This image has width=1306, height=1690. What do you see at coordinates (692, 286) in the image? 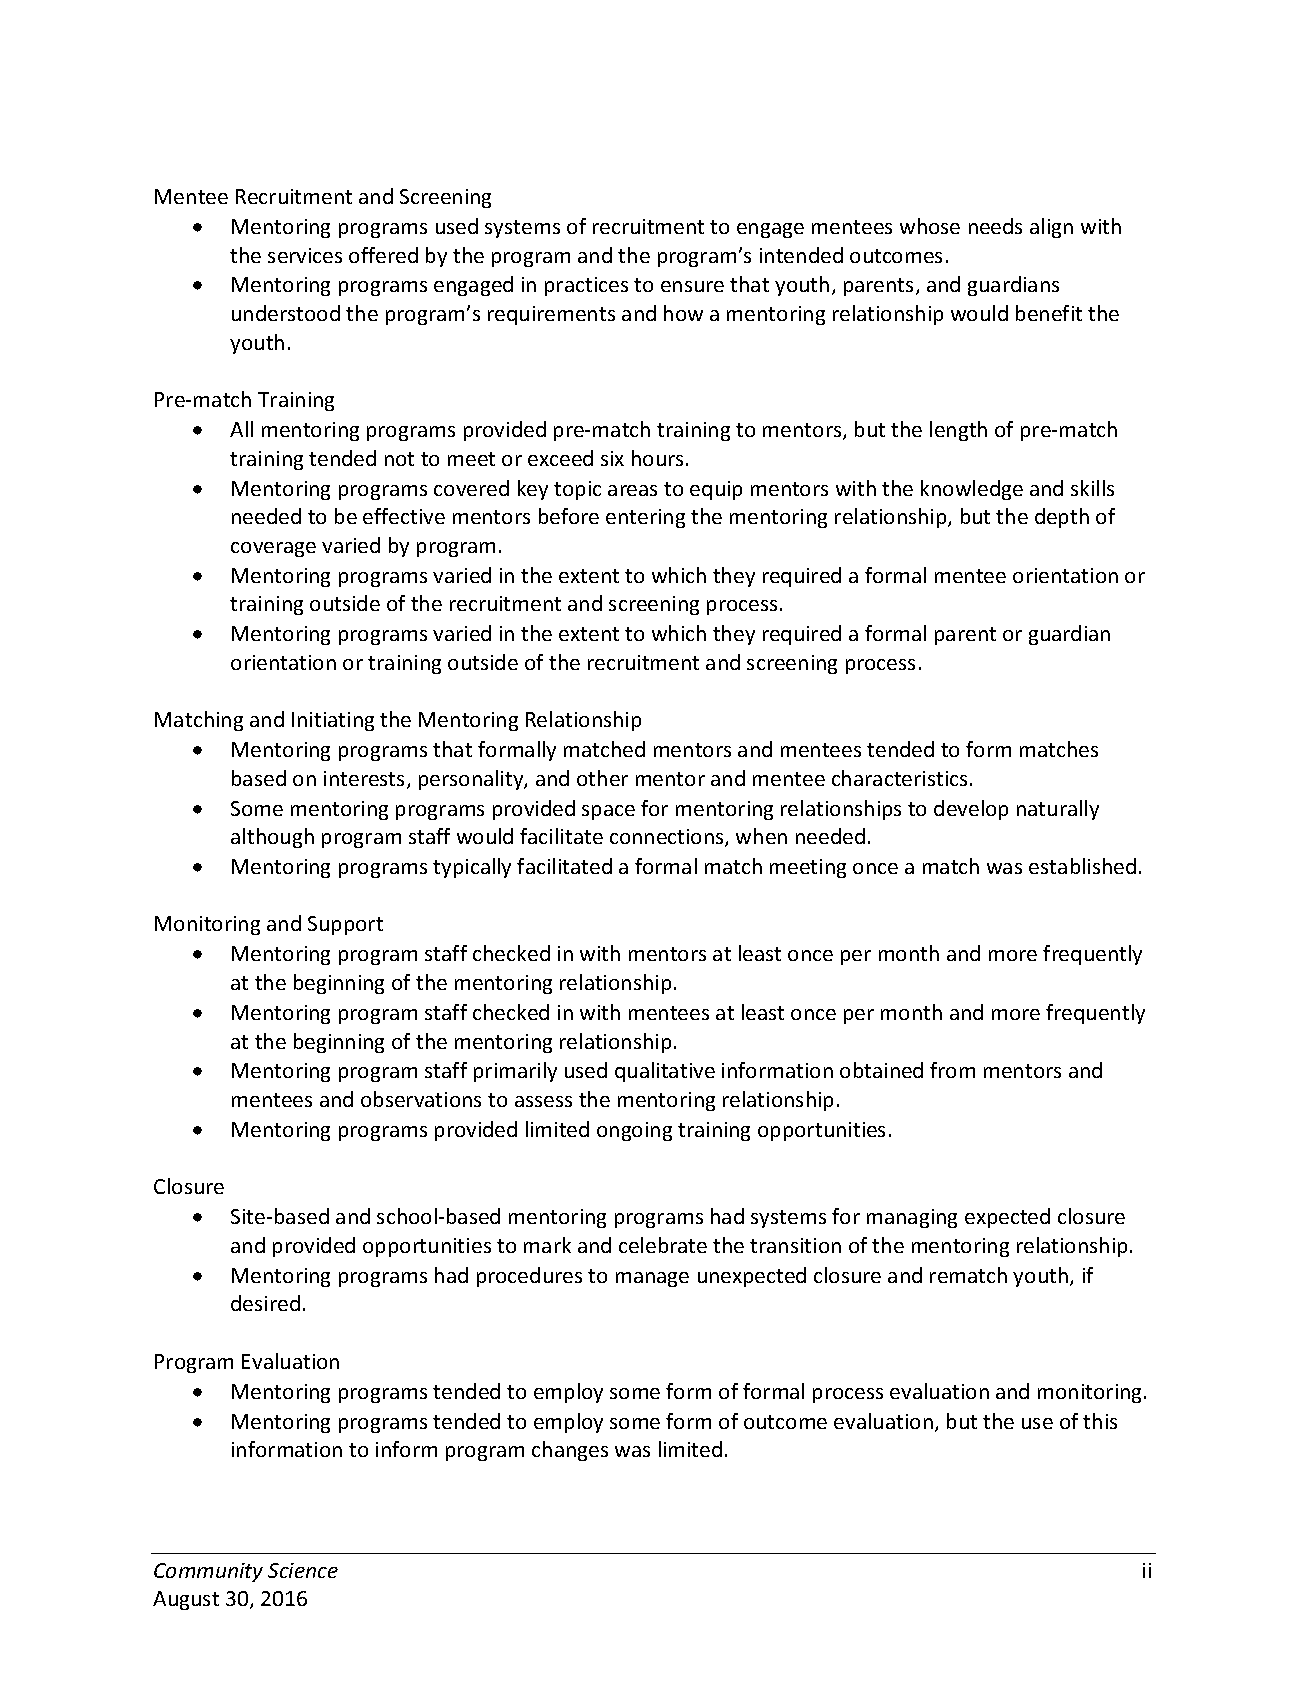
I see `ensure` at bounding box center [692, 286].
